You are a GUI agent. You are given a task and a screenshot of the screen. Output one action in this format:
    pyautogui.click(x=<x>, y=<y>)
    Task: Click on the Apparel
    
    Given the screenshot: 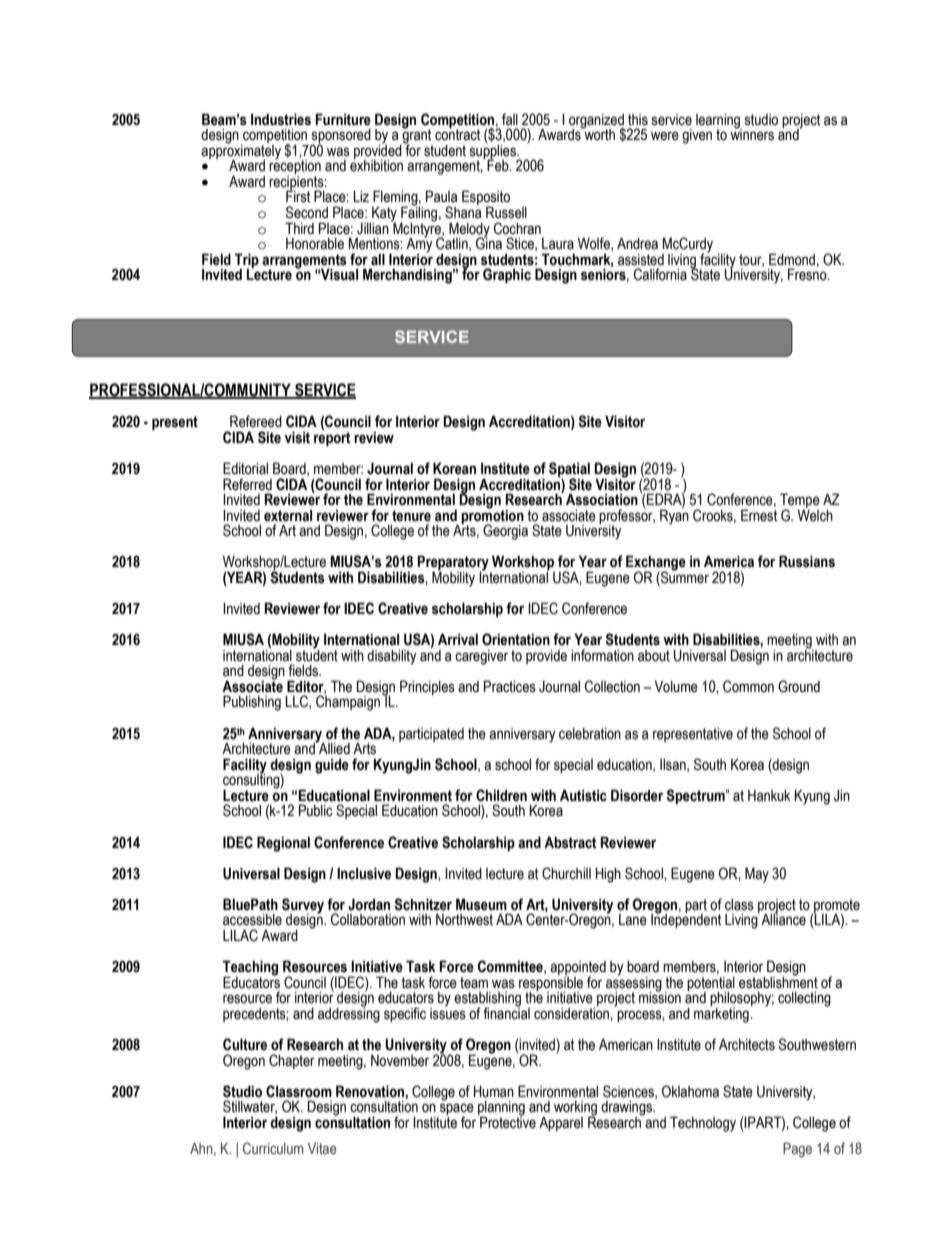 What is the action you would take?
    pyautogui.click(x=561, y=1123)
